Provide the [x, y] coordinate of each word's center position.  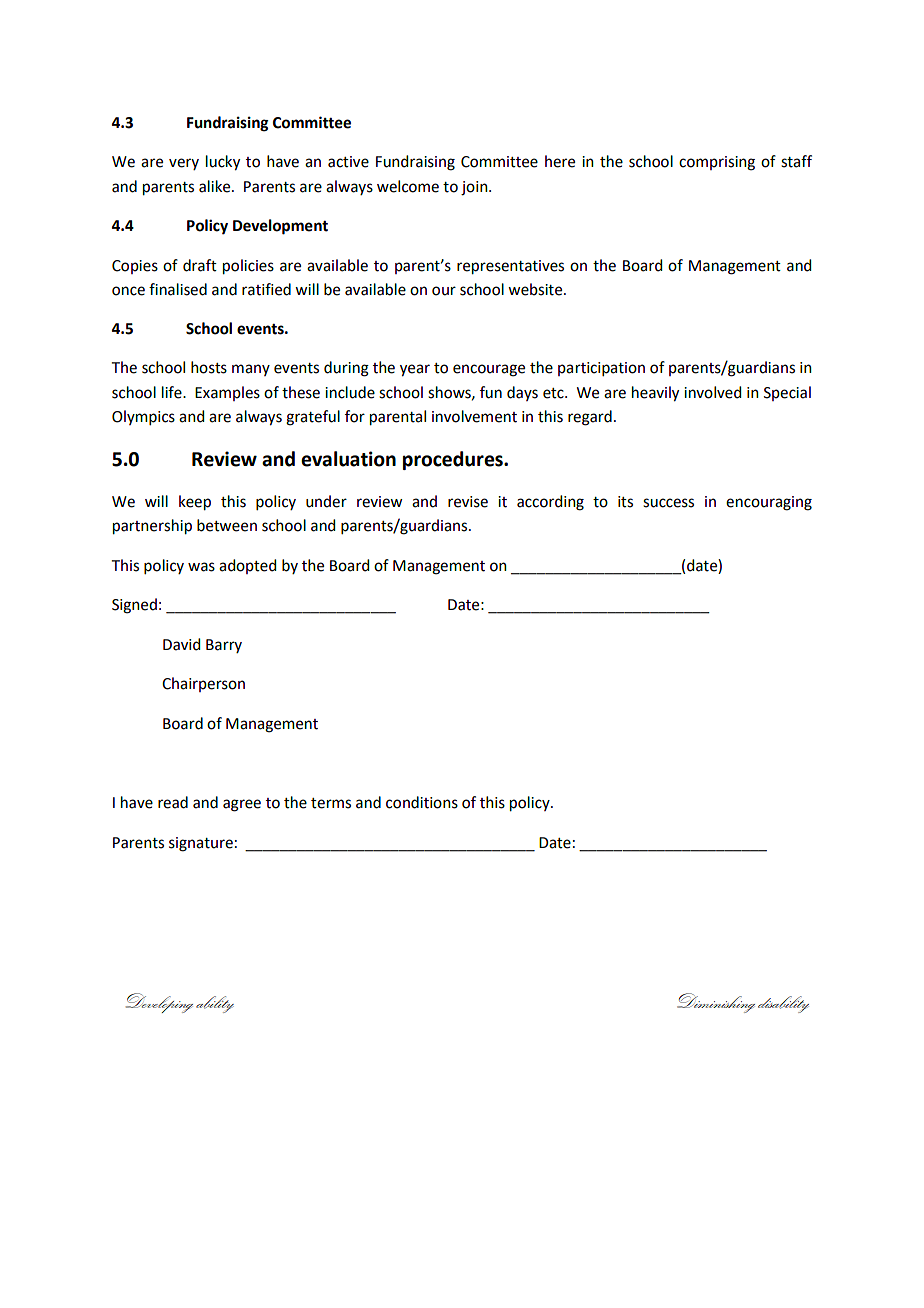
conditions [422, 802]
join [475, 188]
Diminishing [716, 1003]
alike [216, 186]
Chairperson [203, 684]
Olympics [143, 417]
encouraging [769, 503]
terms [331, 803]
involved [712, 392]
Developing [159, 1003]
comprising [717, 163]
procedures [454, 460]
